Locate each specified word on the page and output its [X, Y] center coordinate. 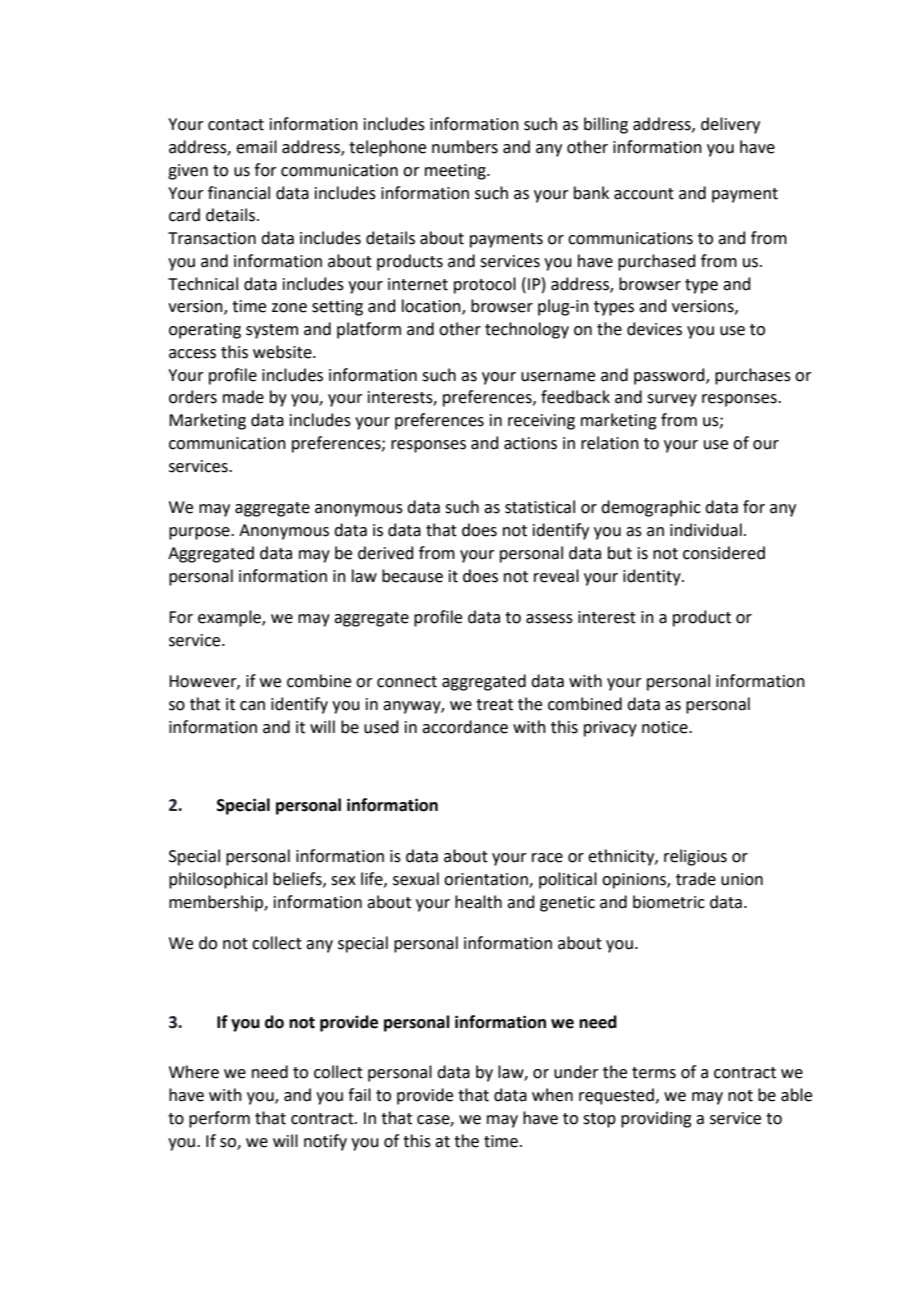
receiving [541, 422]
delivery [730, 125]
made [243, 397]
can [252, 706]
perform [219, 1119]
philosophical [218, 880]
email [256, 147]
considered [724, 553]
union [742, 879]
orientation [487, 880]
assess [549, 619]
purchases [753, 376]
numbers [465, 147]
